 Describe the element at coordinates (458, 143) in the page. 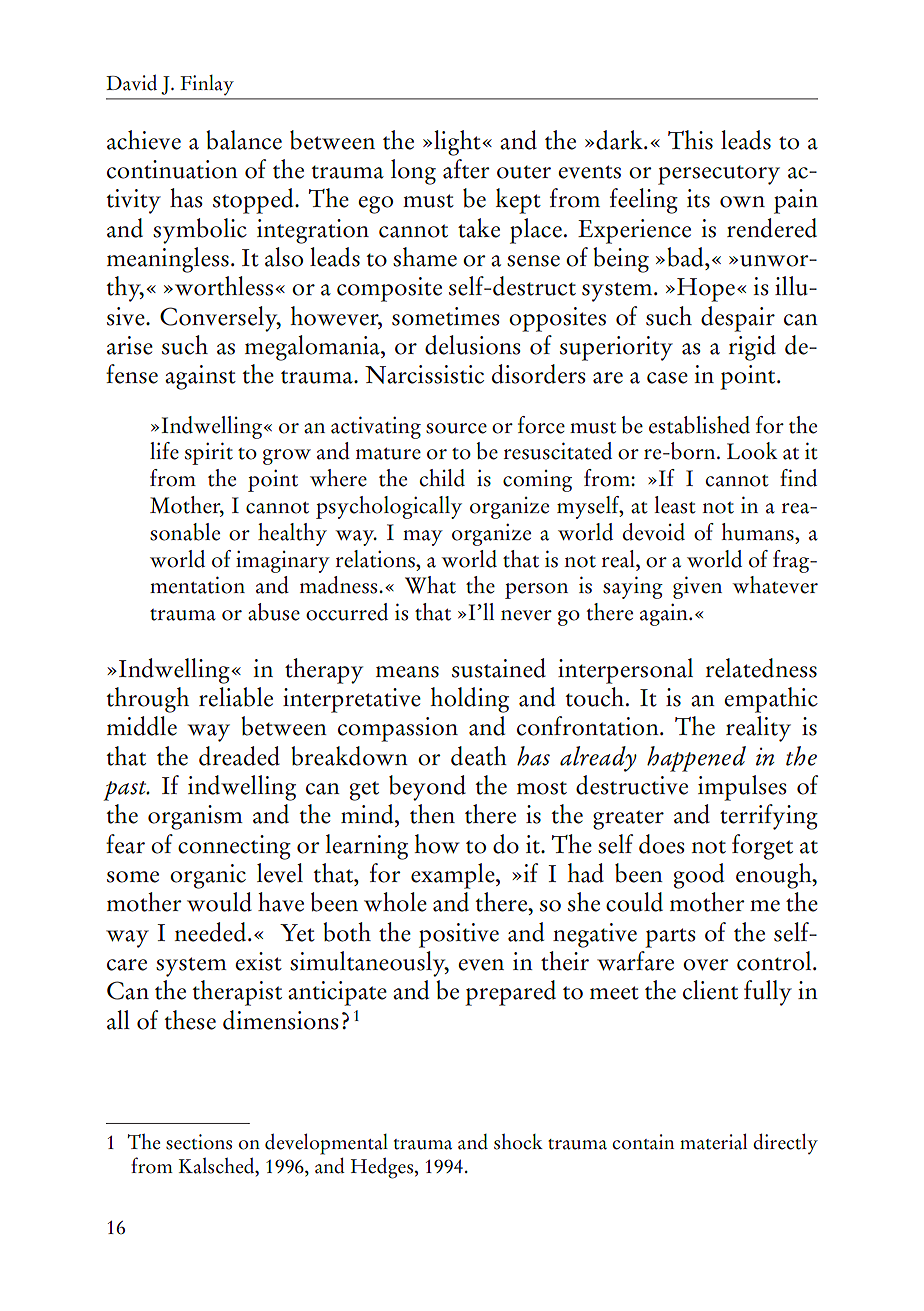

I see `light` at that location.
